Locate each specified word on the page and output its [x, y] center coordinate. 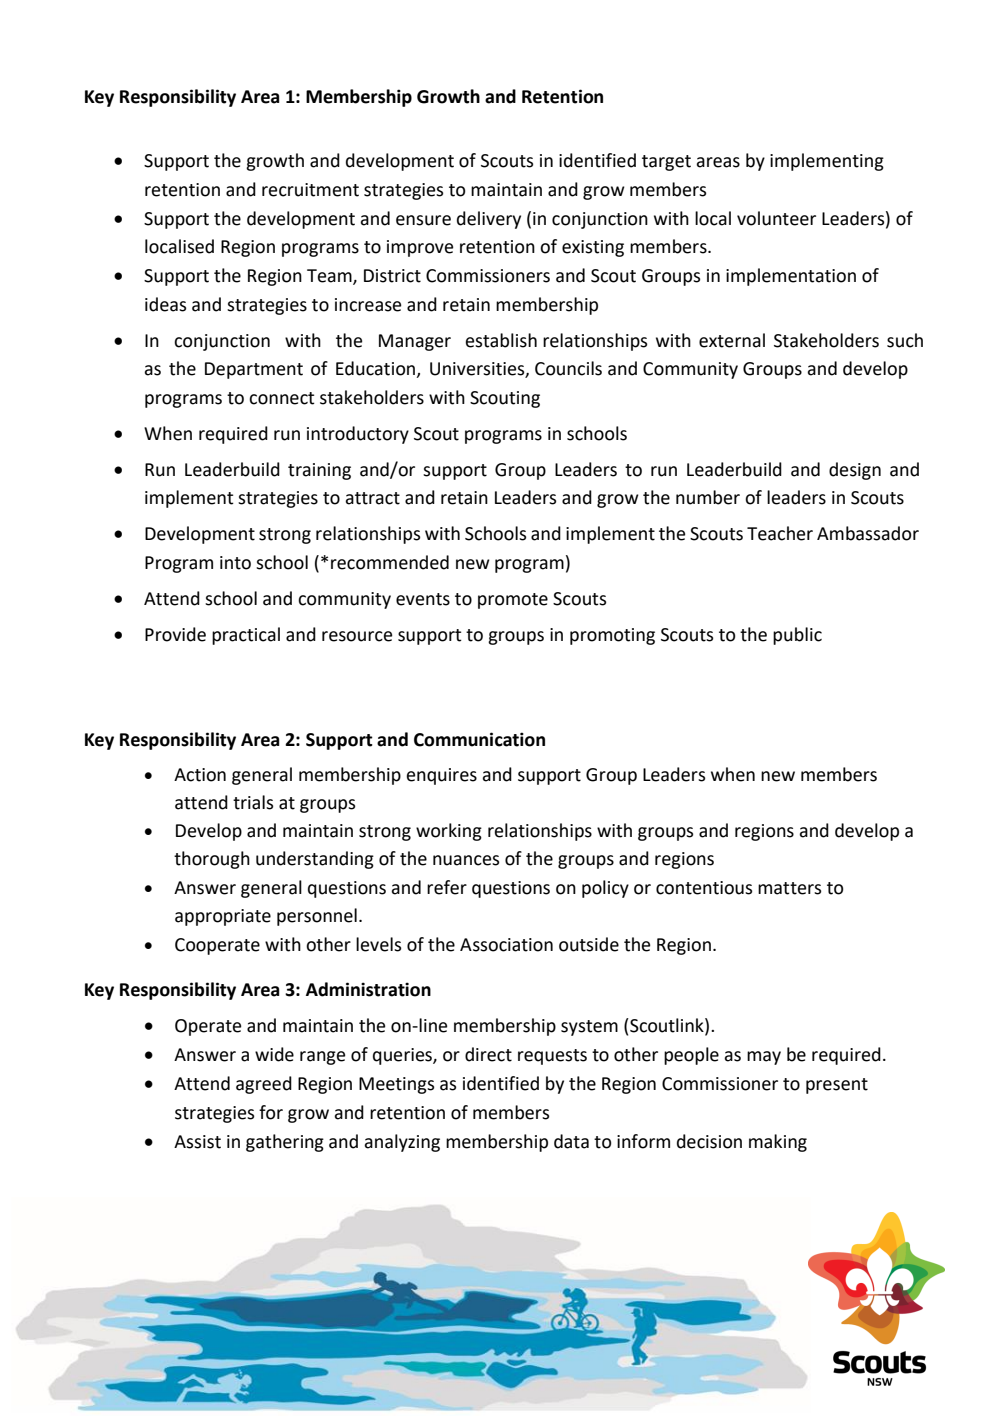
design [855, 471]
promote [513, 601]
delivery [489, 220]
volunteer [776, 218]
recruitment [310, 190]
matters [789, 888]
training [319, 471]
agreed [264, 1085]
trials [253, 802]
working [449, 832]
